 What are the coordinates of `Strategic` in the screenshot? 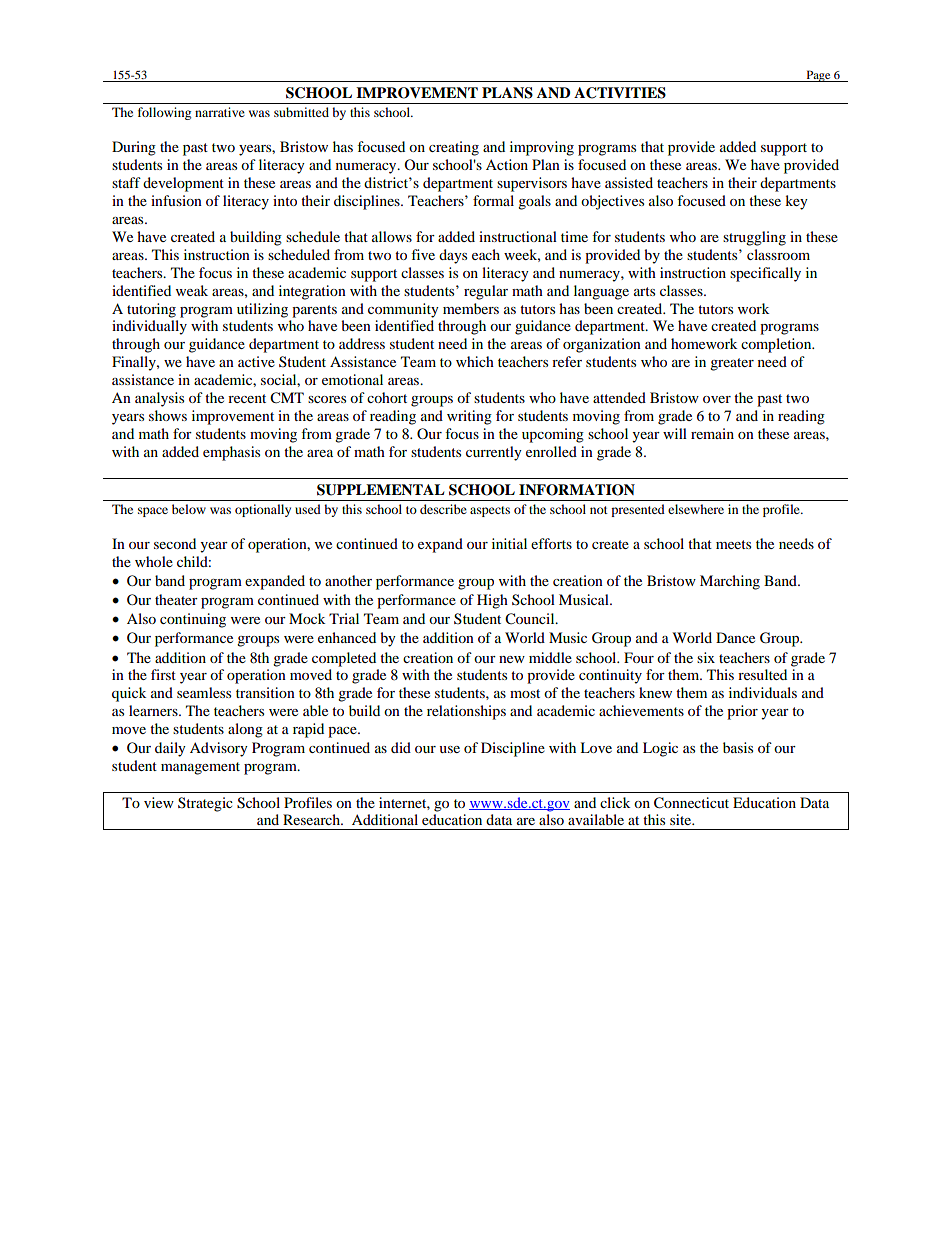 It's located at (205, 804).
